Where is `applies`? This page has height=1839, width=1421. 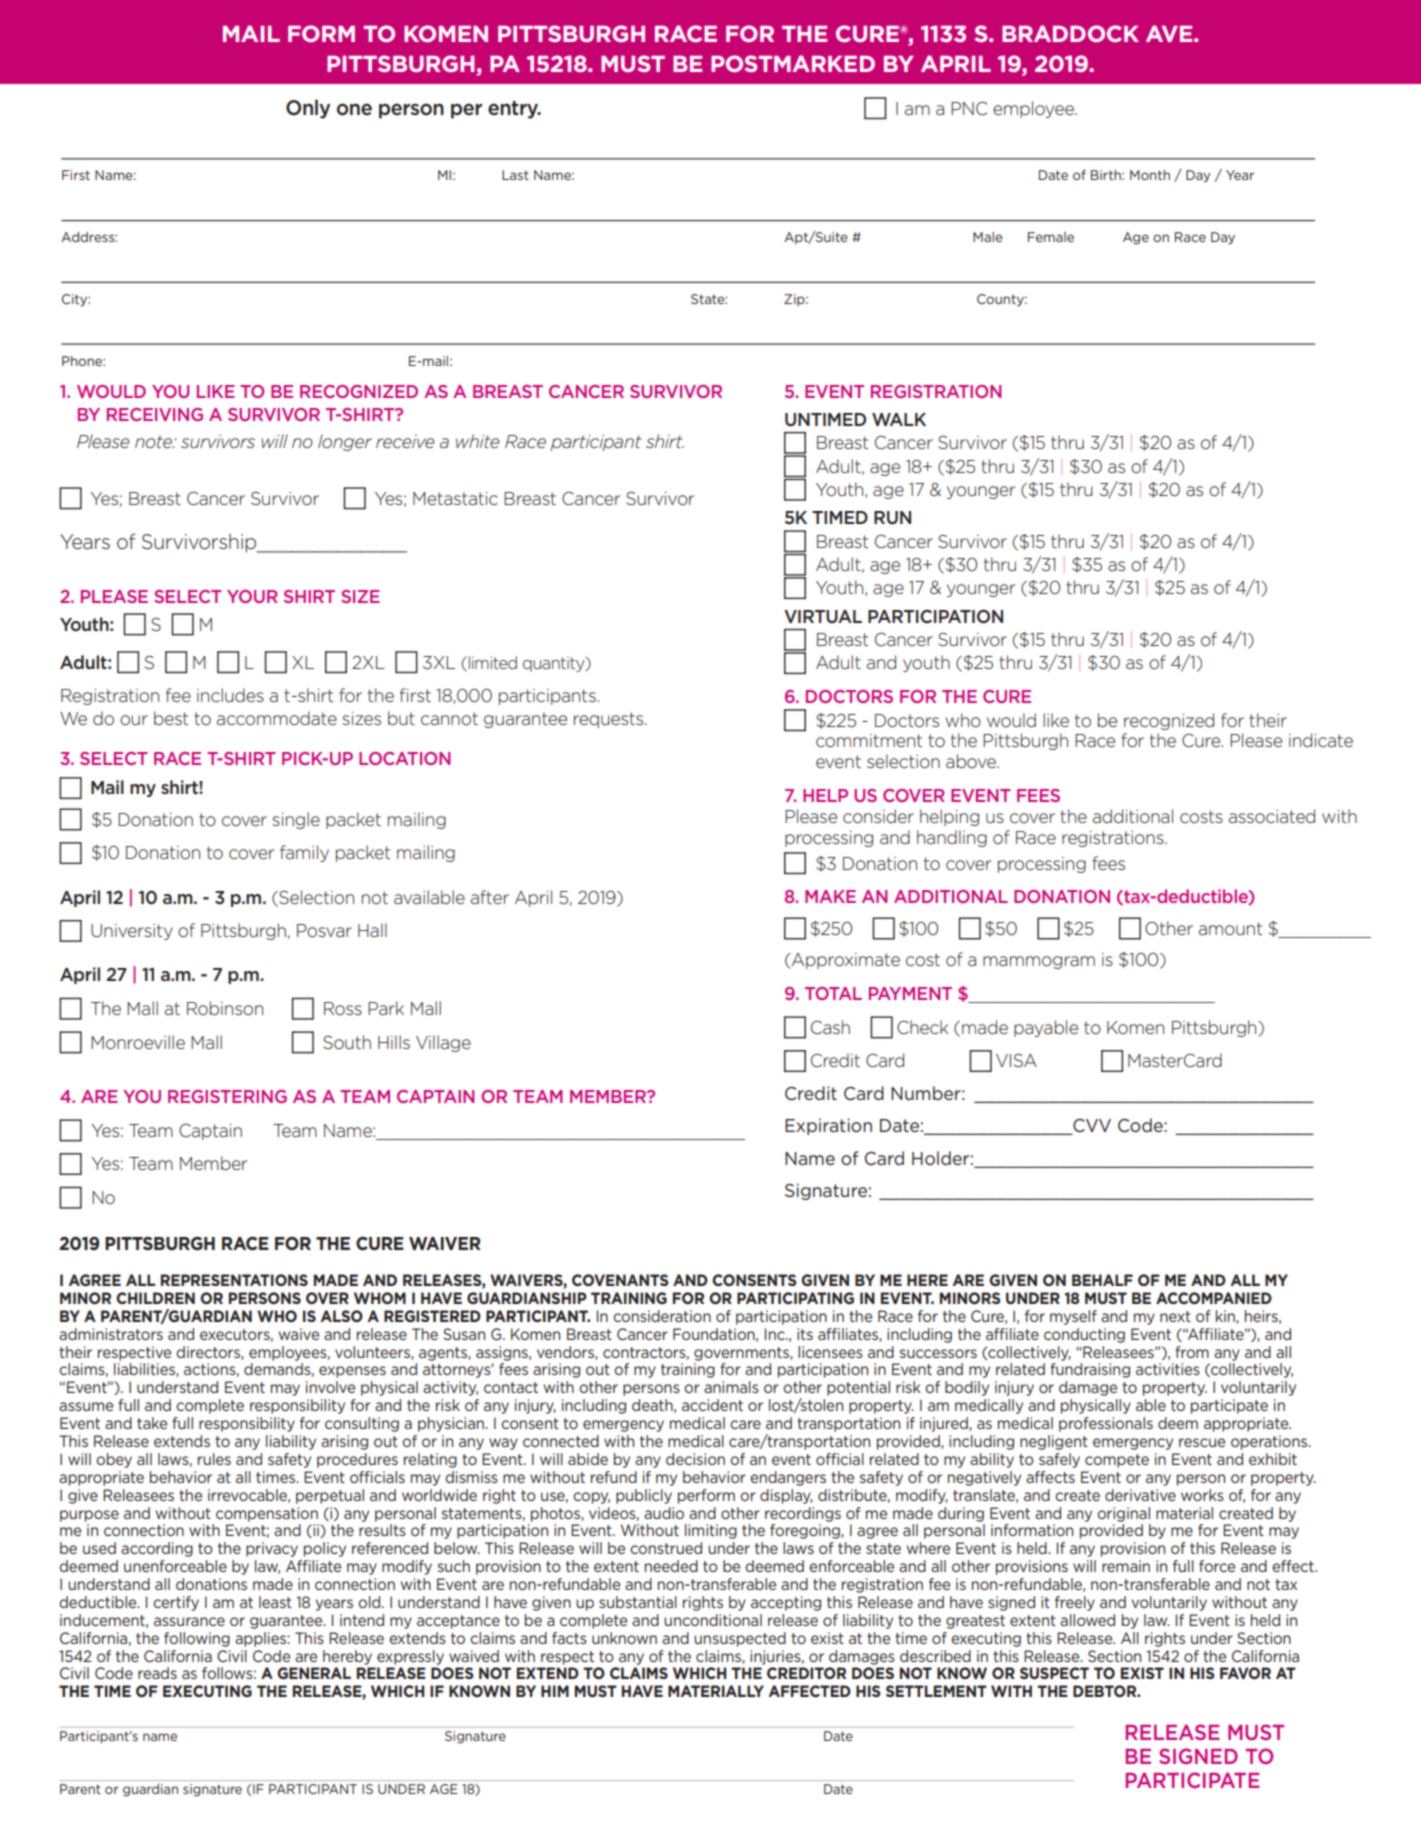
applies is located at coordinates (261, 1639).
